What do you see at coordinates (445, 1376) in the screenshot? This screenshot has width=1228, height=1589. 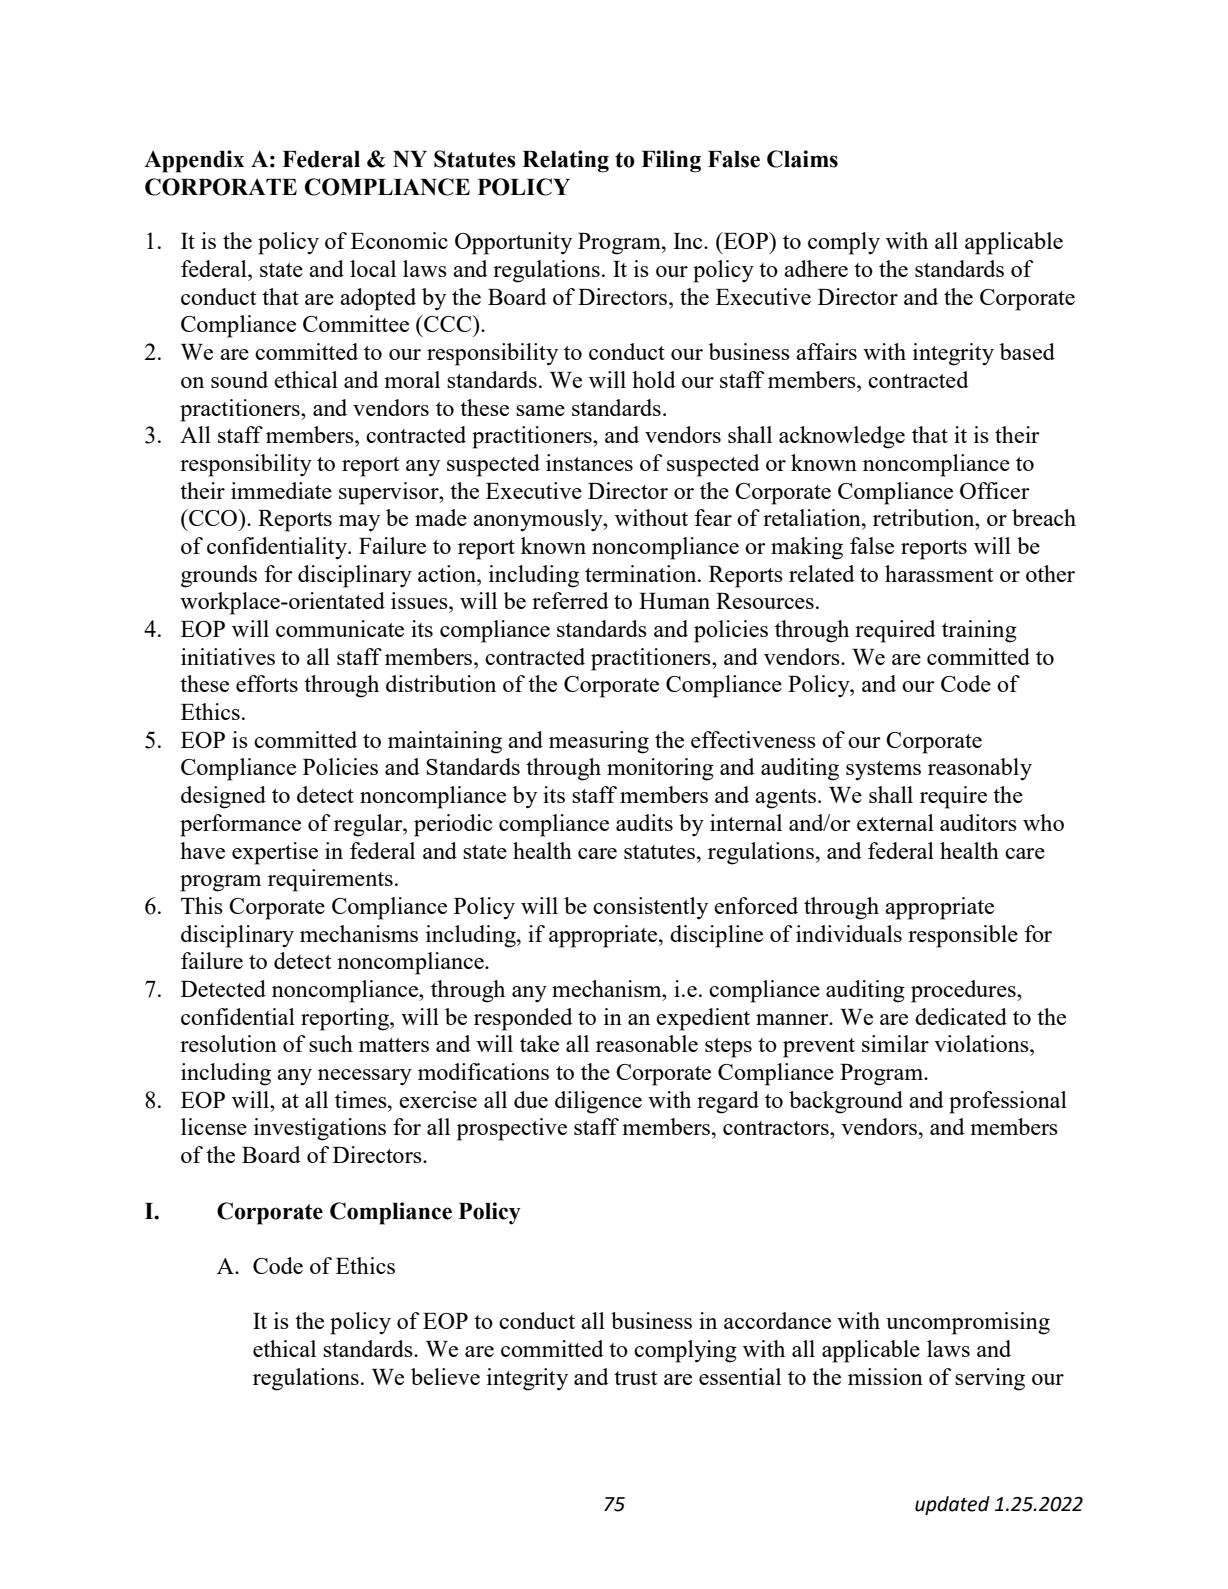 I see `believe` at bounding box center [445, 1376].
